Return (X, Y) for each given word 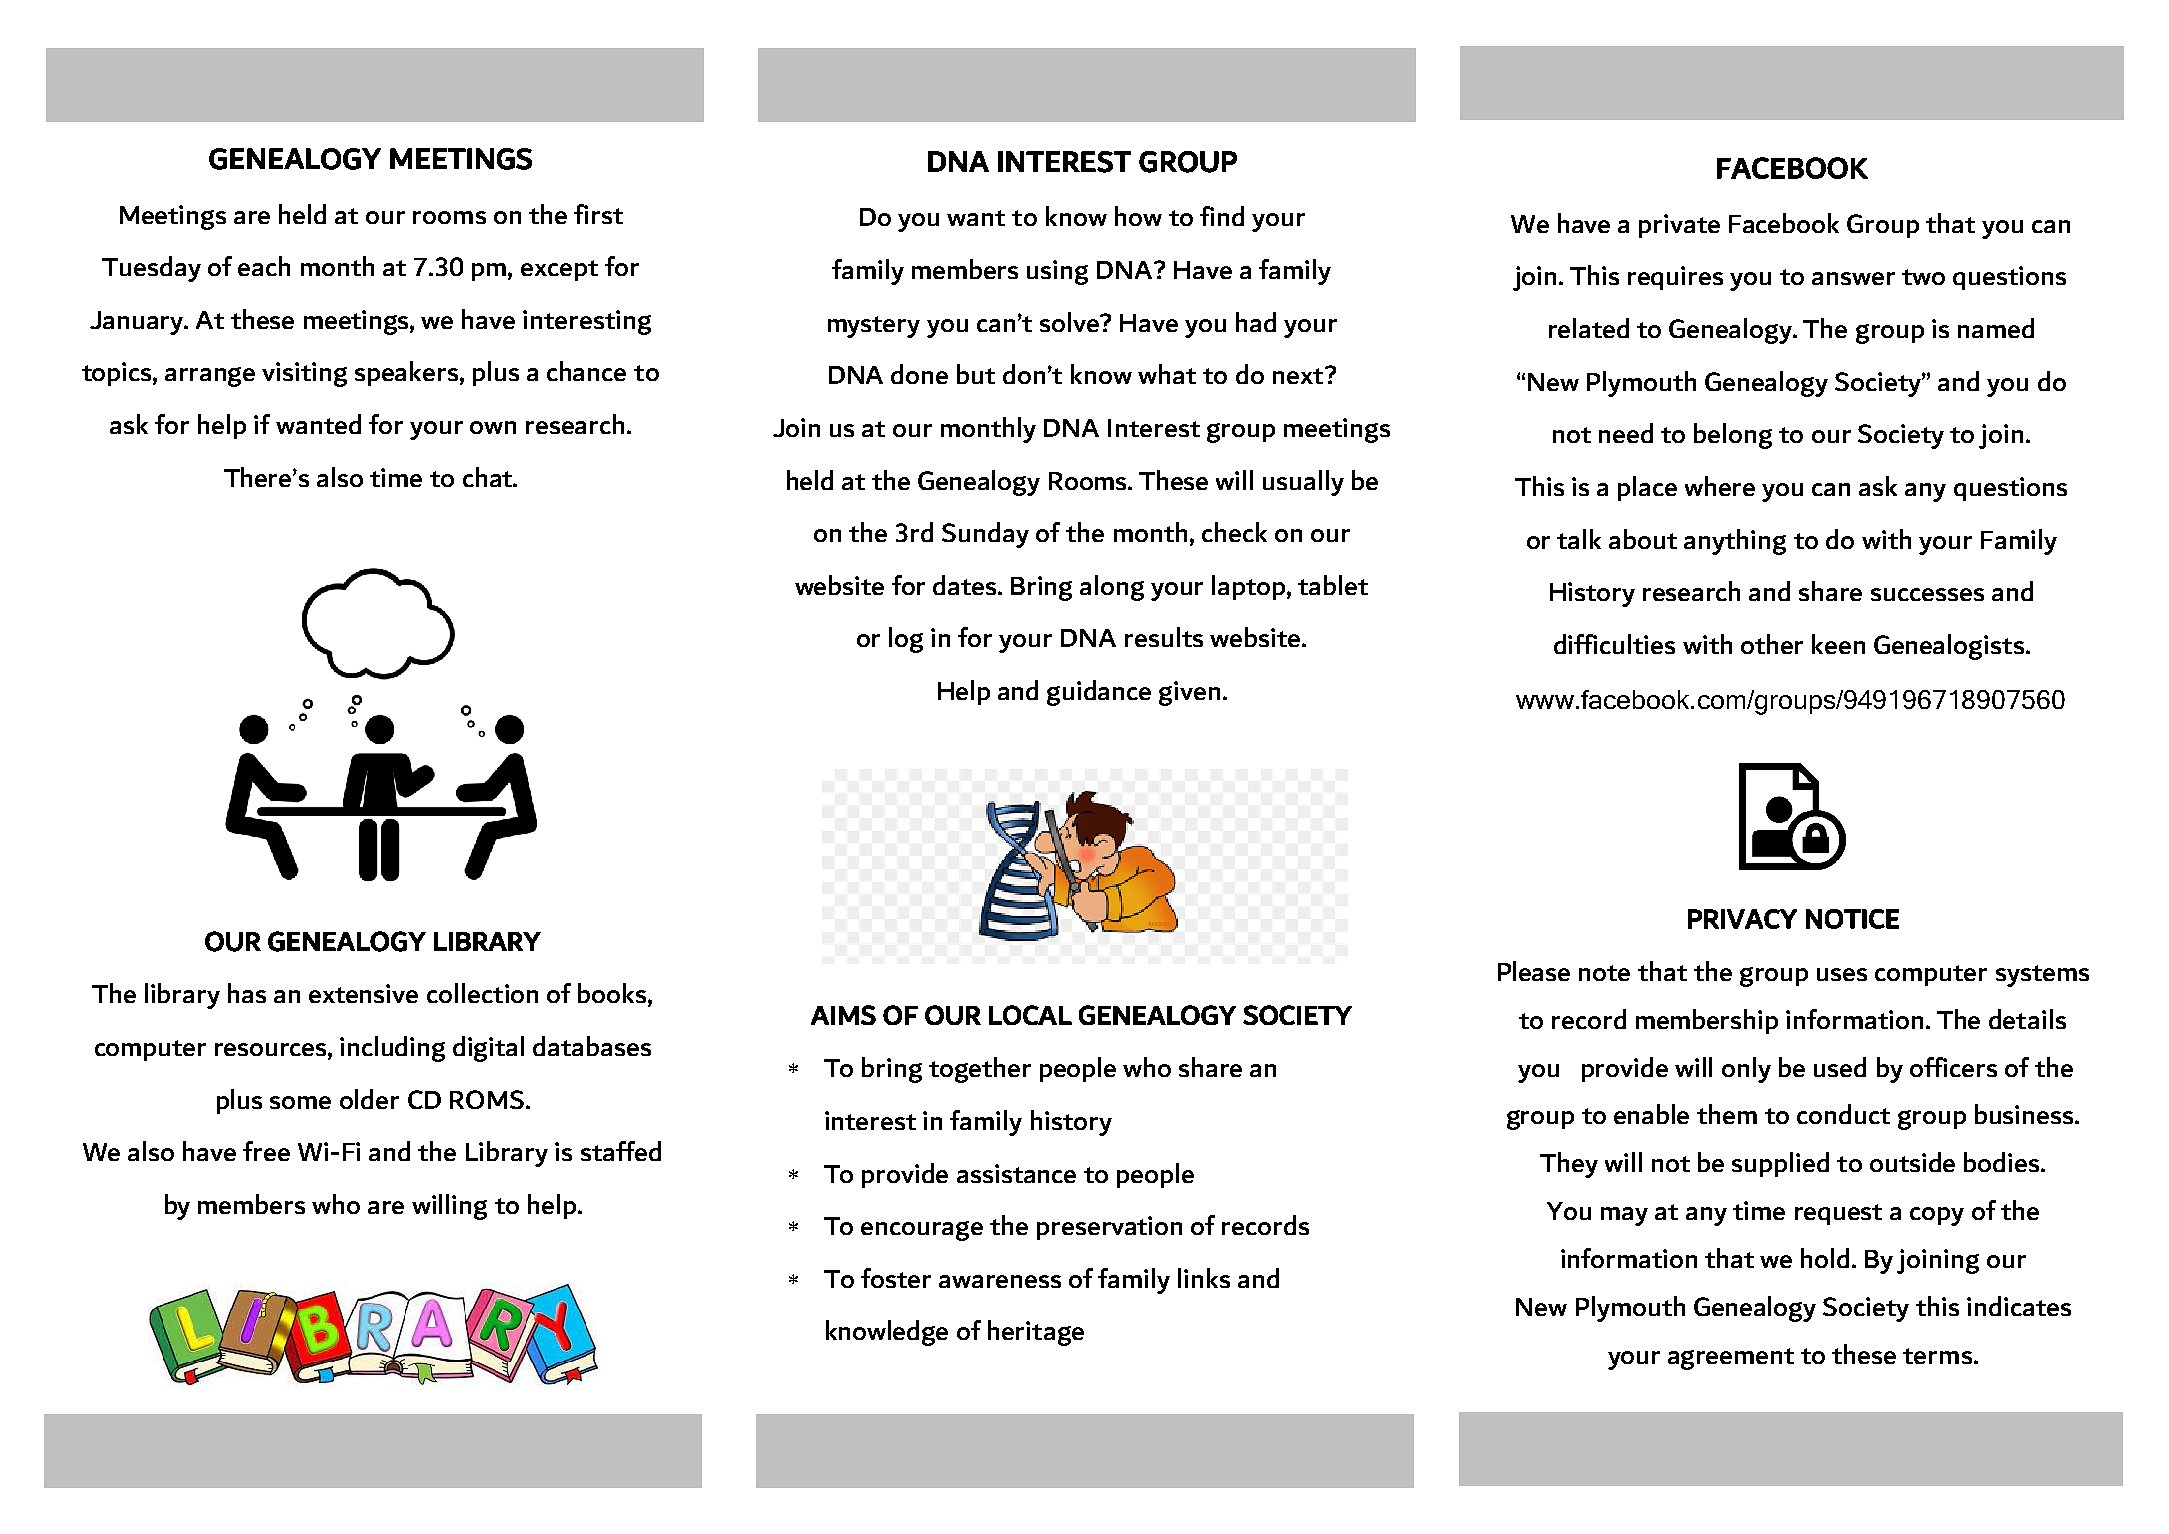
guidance (1099, 693)
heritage (1036, 1333)
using (1057, 272)
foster (896, 1278)
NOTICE (1852, 919)
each (264, 266)
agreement (1731, 1359)
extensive (363, 993)
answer (1853, 278)
